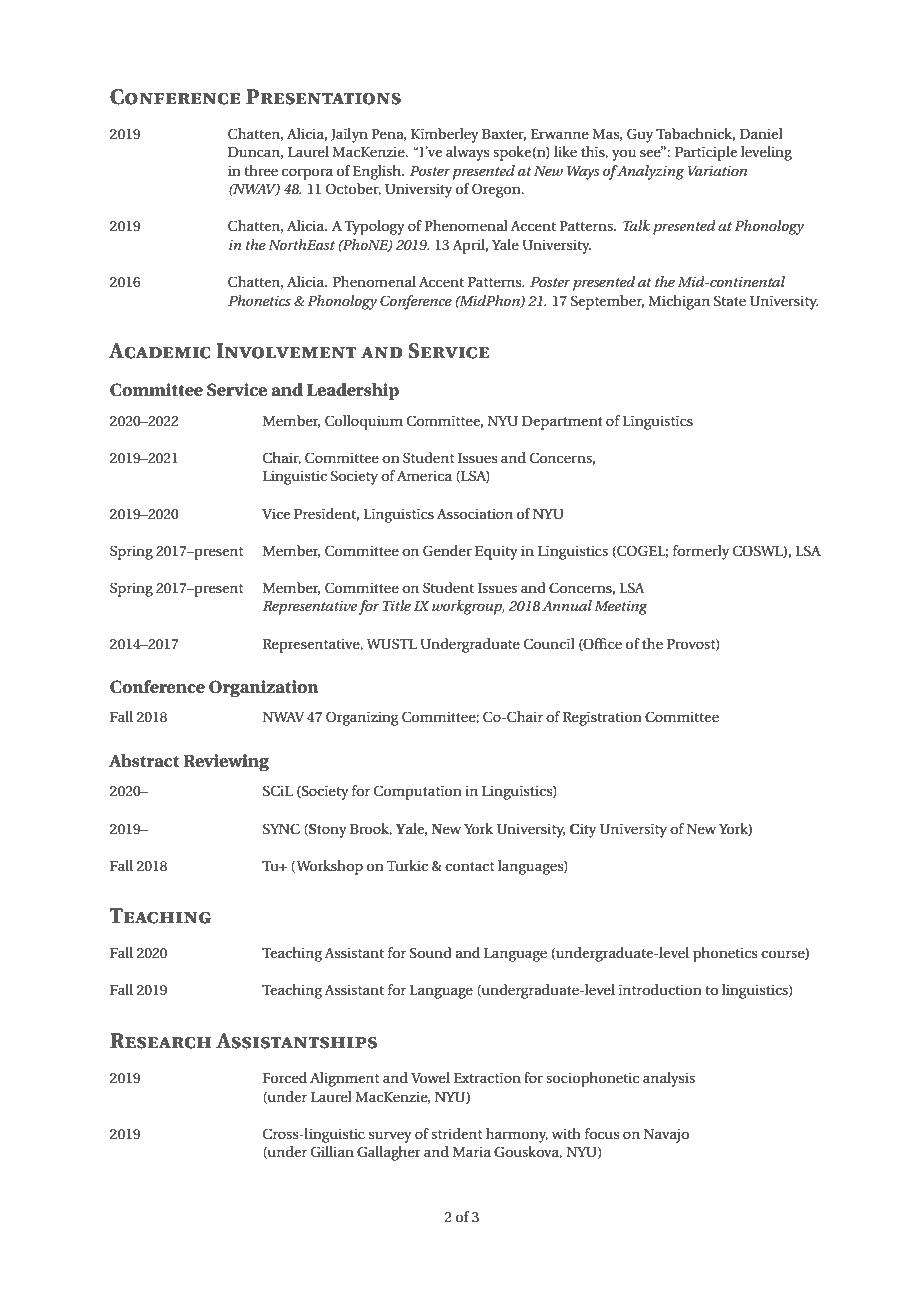  What do you see at coordinates (226, 763) in the image?
I see `Reviewing` at bounding box center [226, 763].
